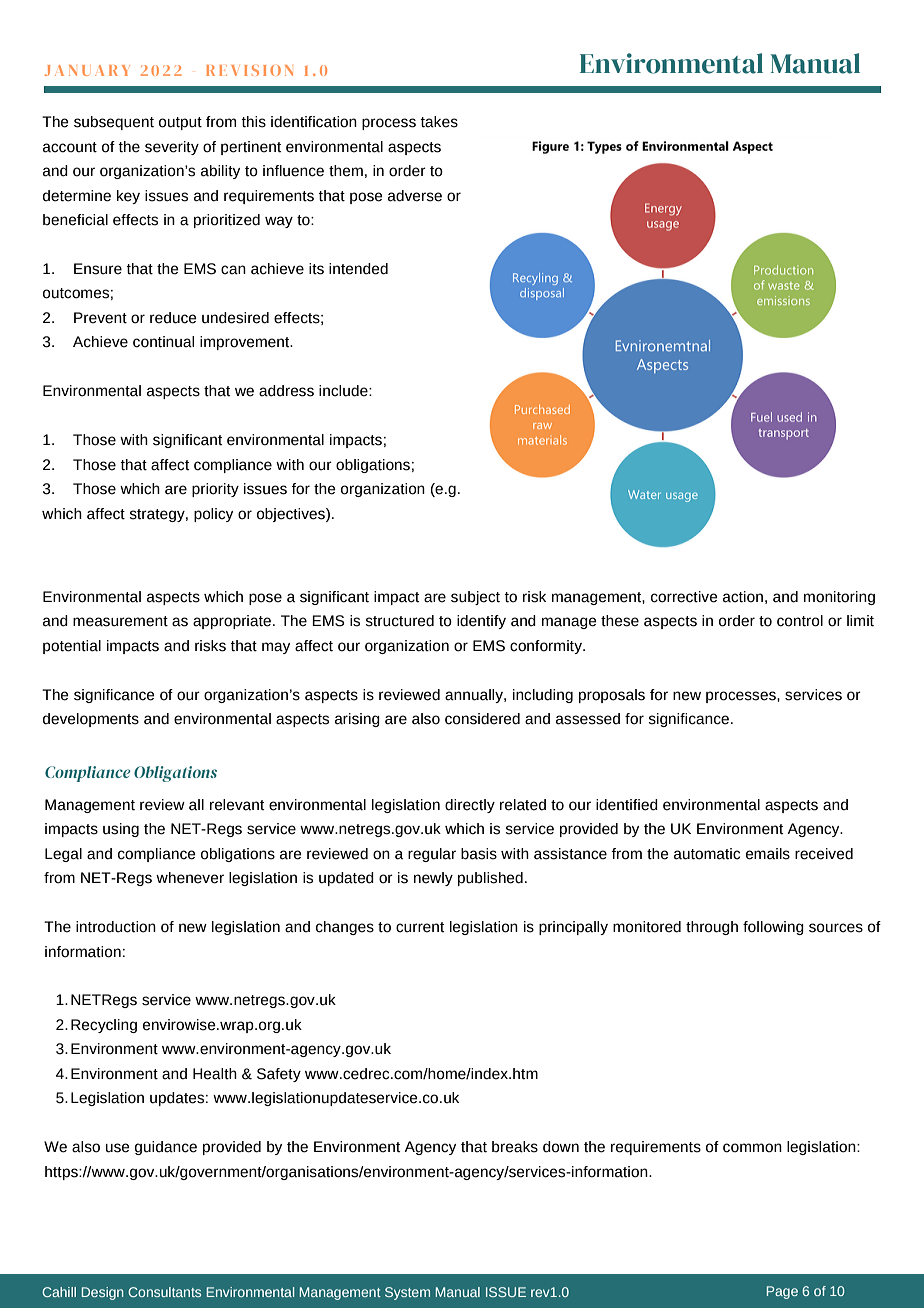  What do you see at coordinates (439, 122) in the document?
I see `takes` at bounding box center [439, 122].
